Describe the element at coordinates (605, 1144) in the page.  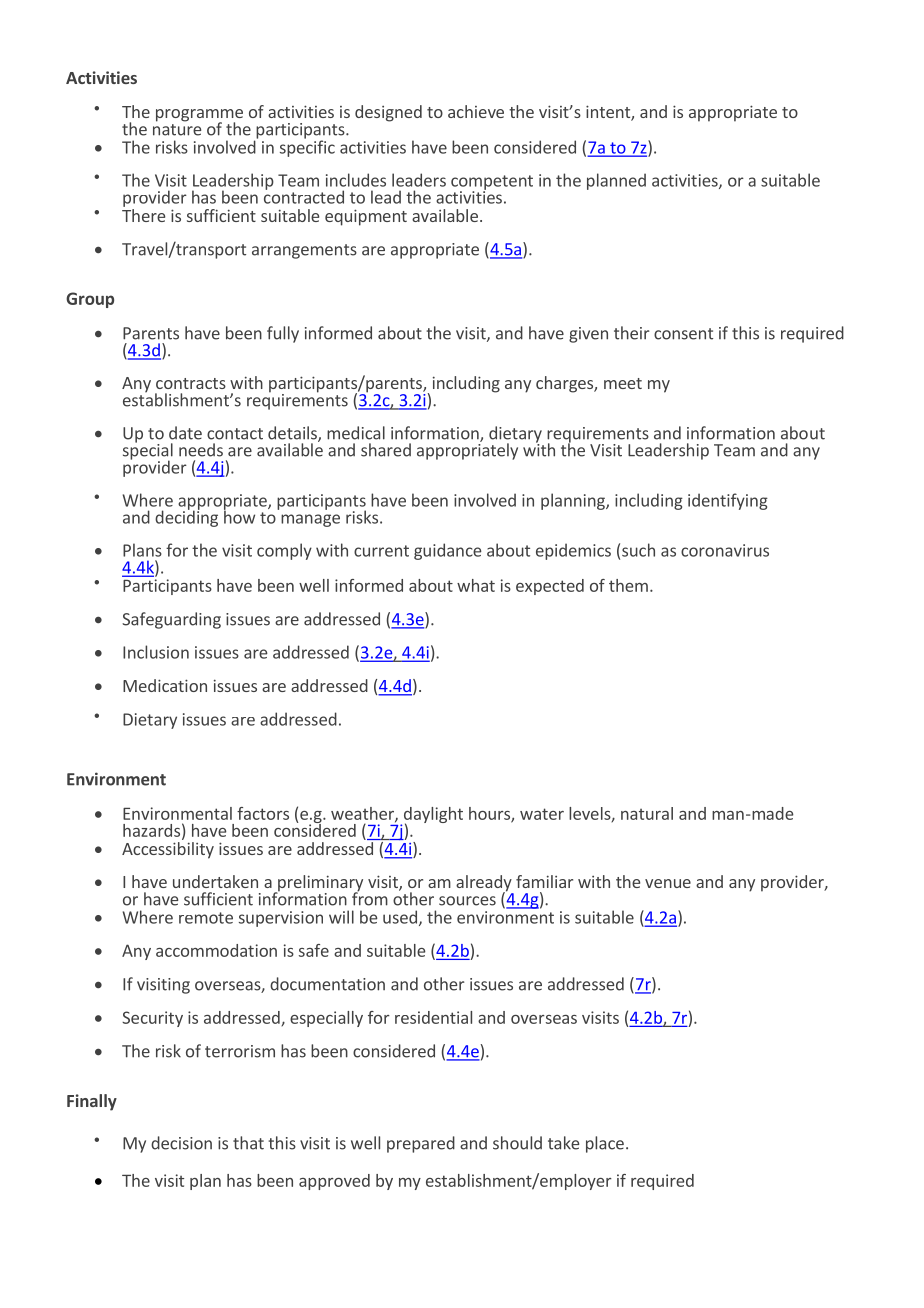
I see `place` at that location.
